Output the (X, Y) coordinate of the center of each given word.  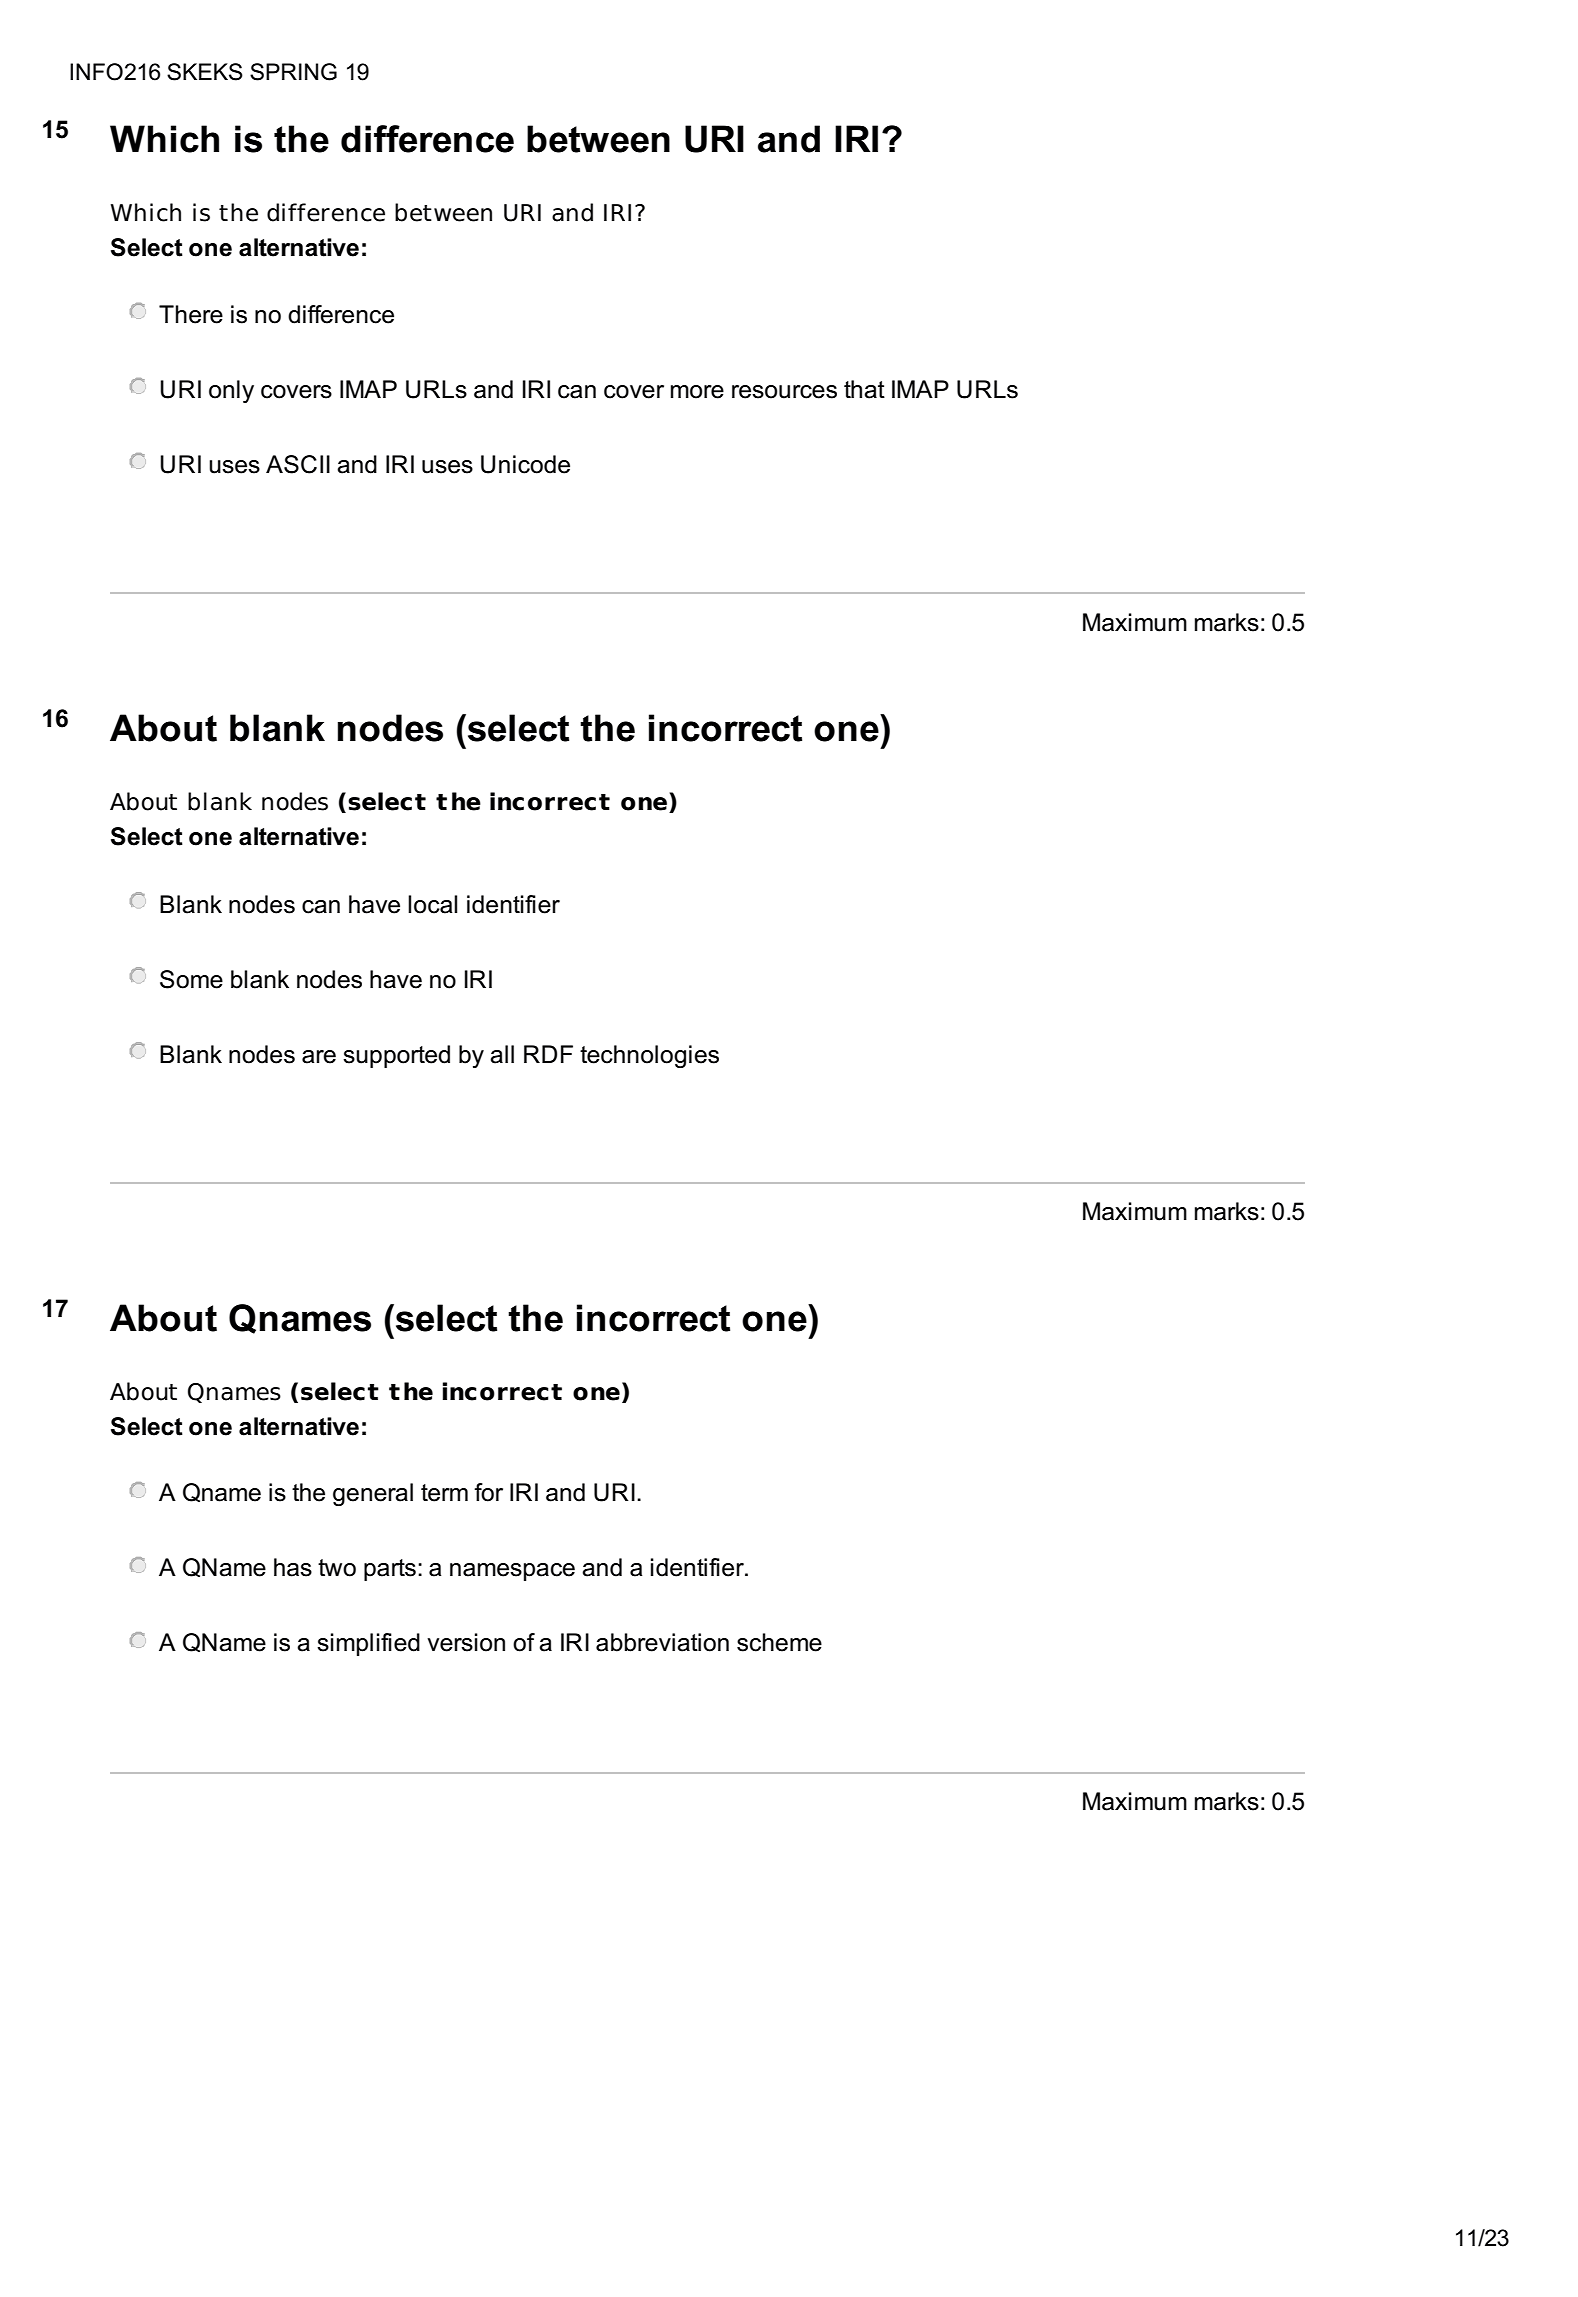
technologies (649, 1056)
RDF (548, 1054)
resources (784, 392)
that (864, 389)
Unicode (525, 464)
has (293, 1567)
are (319, 1057)
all (502, 1054)
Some (191, 979)
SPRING (293, 72)
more (697, 392)
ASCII (298, 464)
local (432, 904)
